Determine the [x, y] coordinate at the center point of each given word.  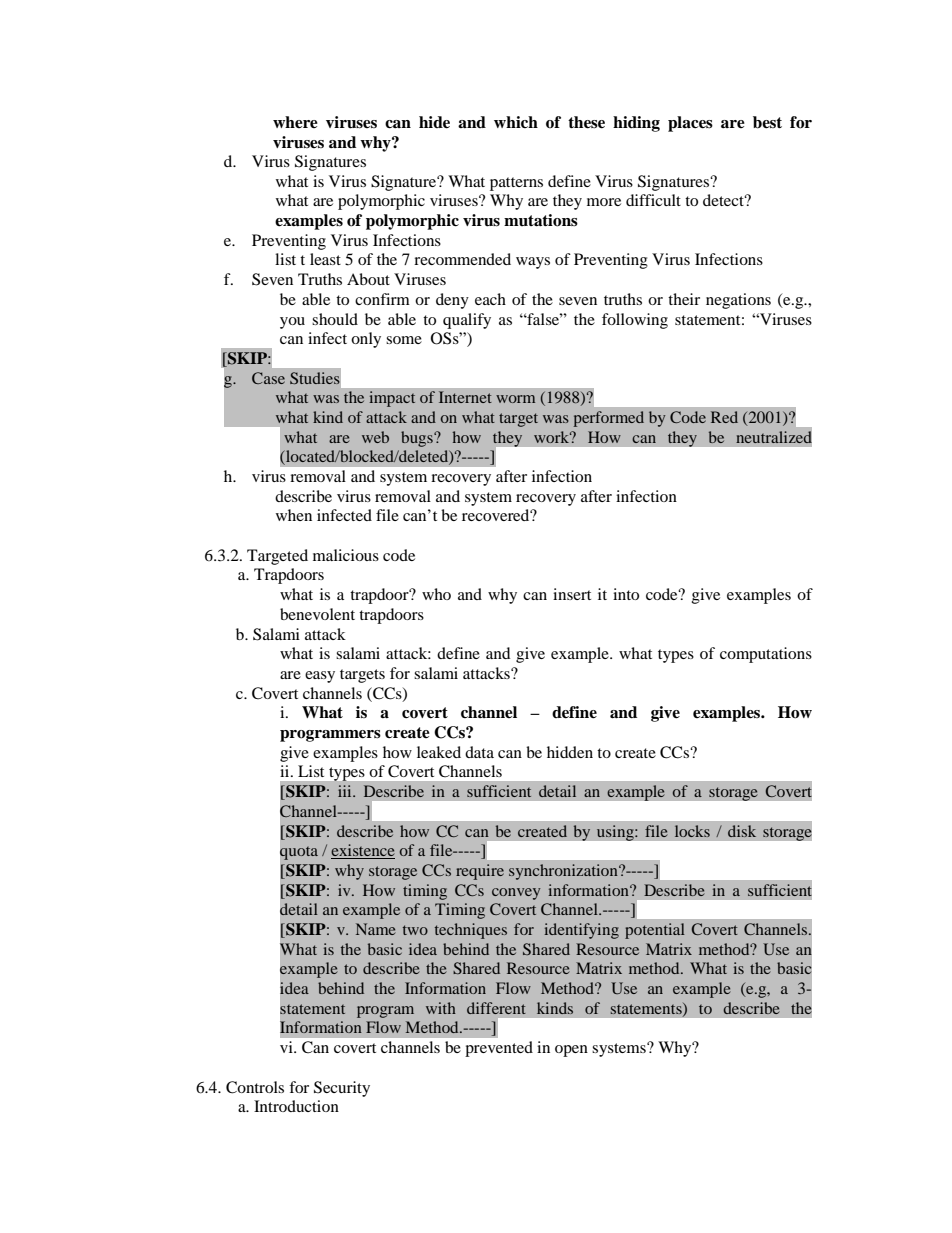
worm [515, 399]
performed [609, 419]
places [690, 124]
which [516, 122]
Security [342, 1089]
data [479, 752]
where [295, 122]
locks [692, 831]
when [294, 515]
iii [346, 791]
